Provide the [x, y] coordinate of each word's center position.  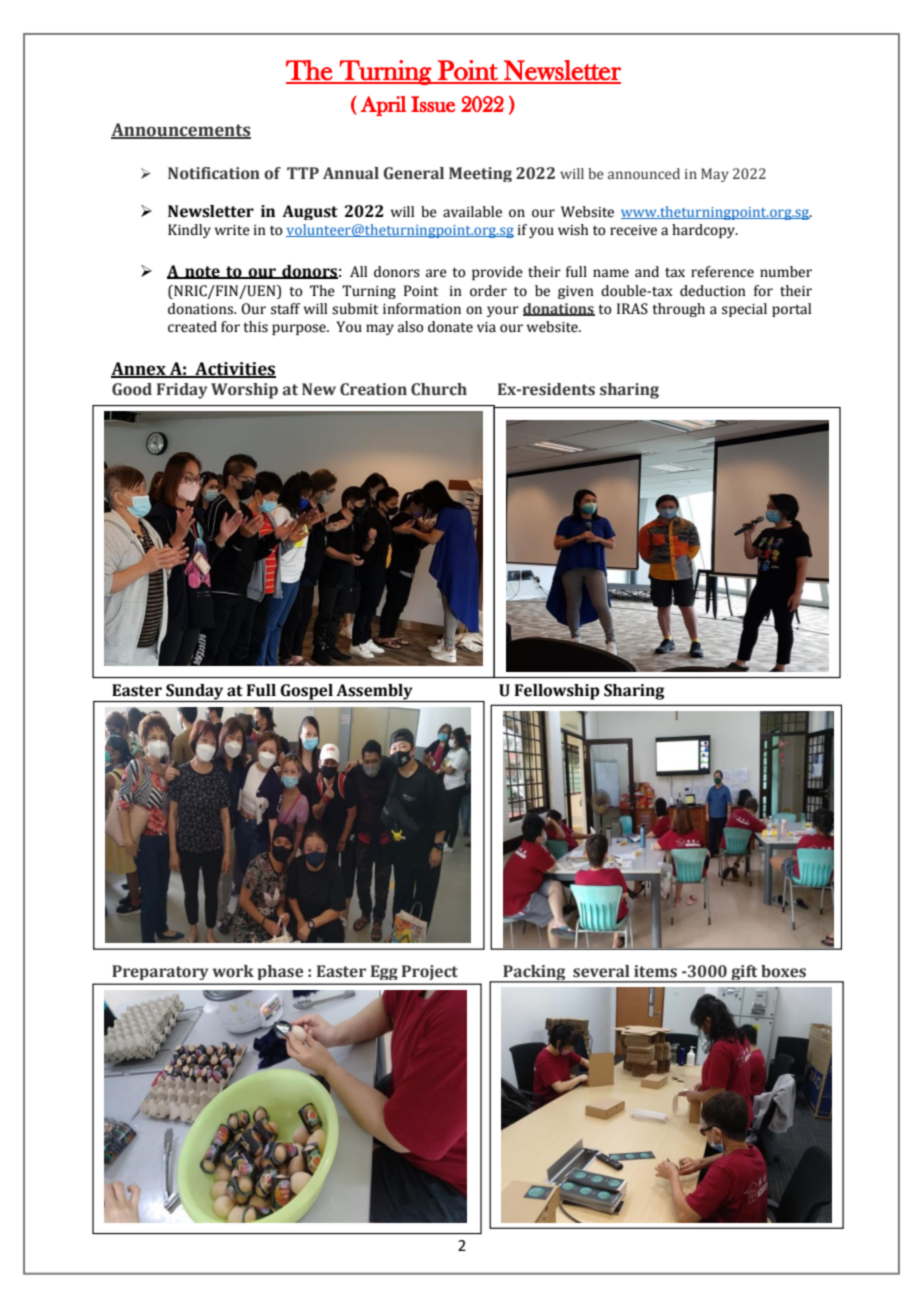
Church [439, 389]
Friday [182, 391]
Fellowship [557, 692]
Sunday [195, 693]
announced [644, 173]
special [744, 310]
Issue [433, 104]
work [233, 971]
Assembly [374, 693]
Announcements [181, 131]
